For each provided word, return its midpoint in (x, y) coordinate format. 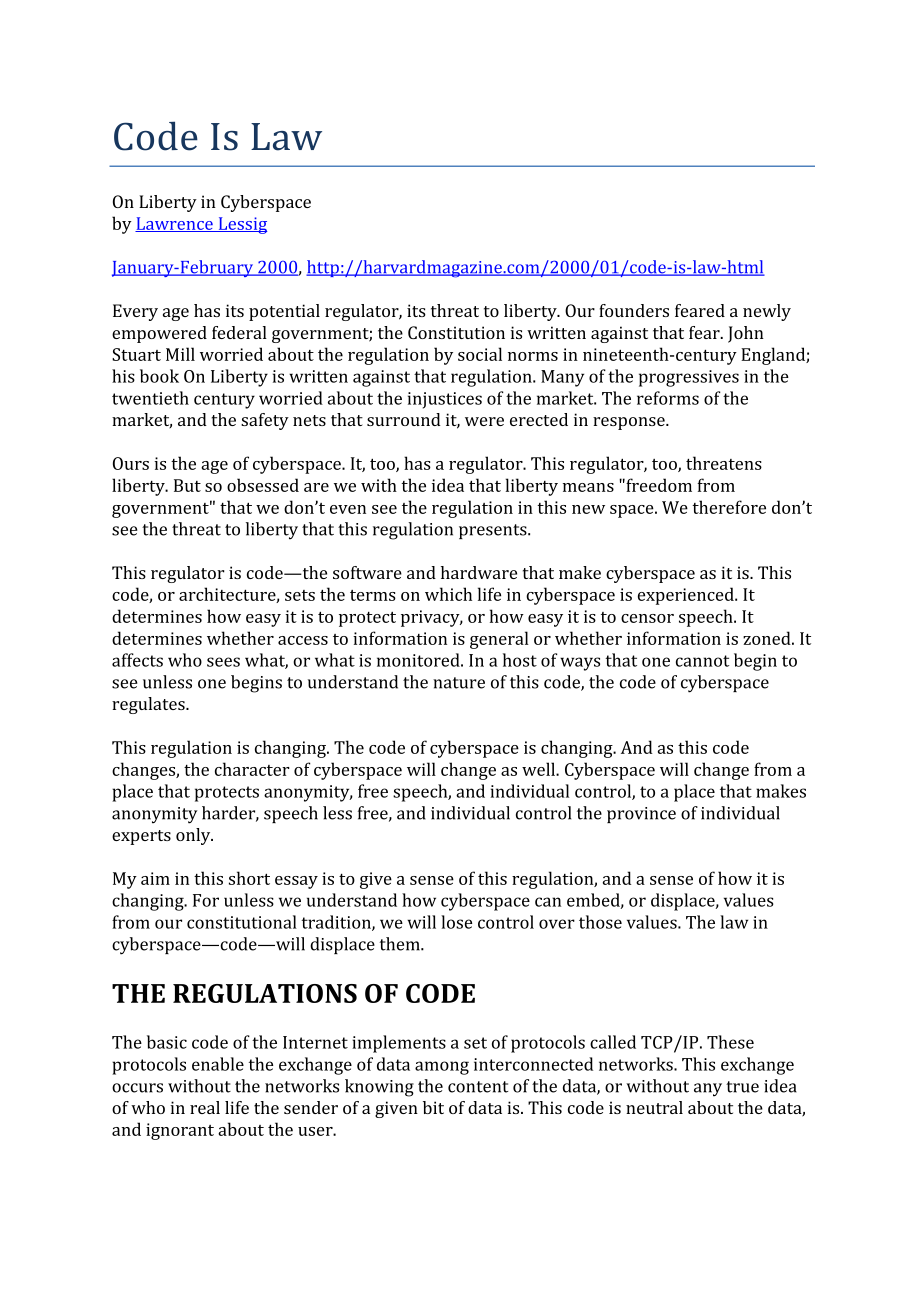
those (600, 922)
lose (456, 922)
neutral (654, 1107)
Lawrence (175, 224)
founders (634, 310)
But (187, 485)
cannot (702, 661)
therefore (729, 507)
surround (404, 419)
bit (433, 1107)
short (249, 878)
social (480, 354)
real (205, 1107)
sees (223, 662)
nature (459, 683)
